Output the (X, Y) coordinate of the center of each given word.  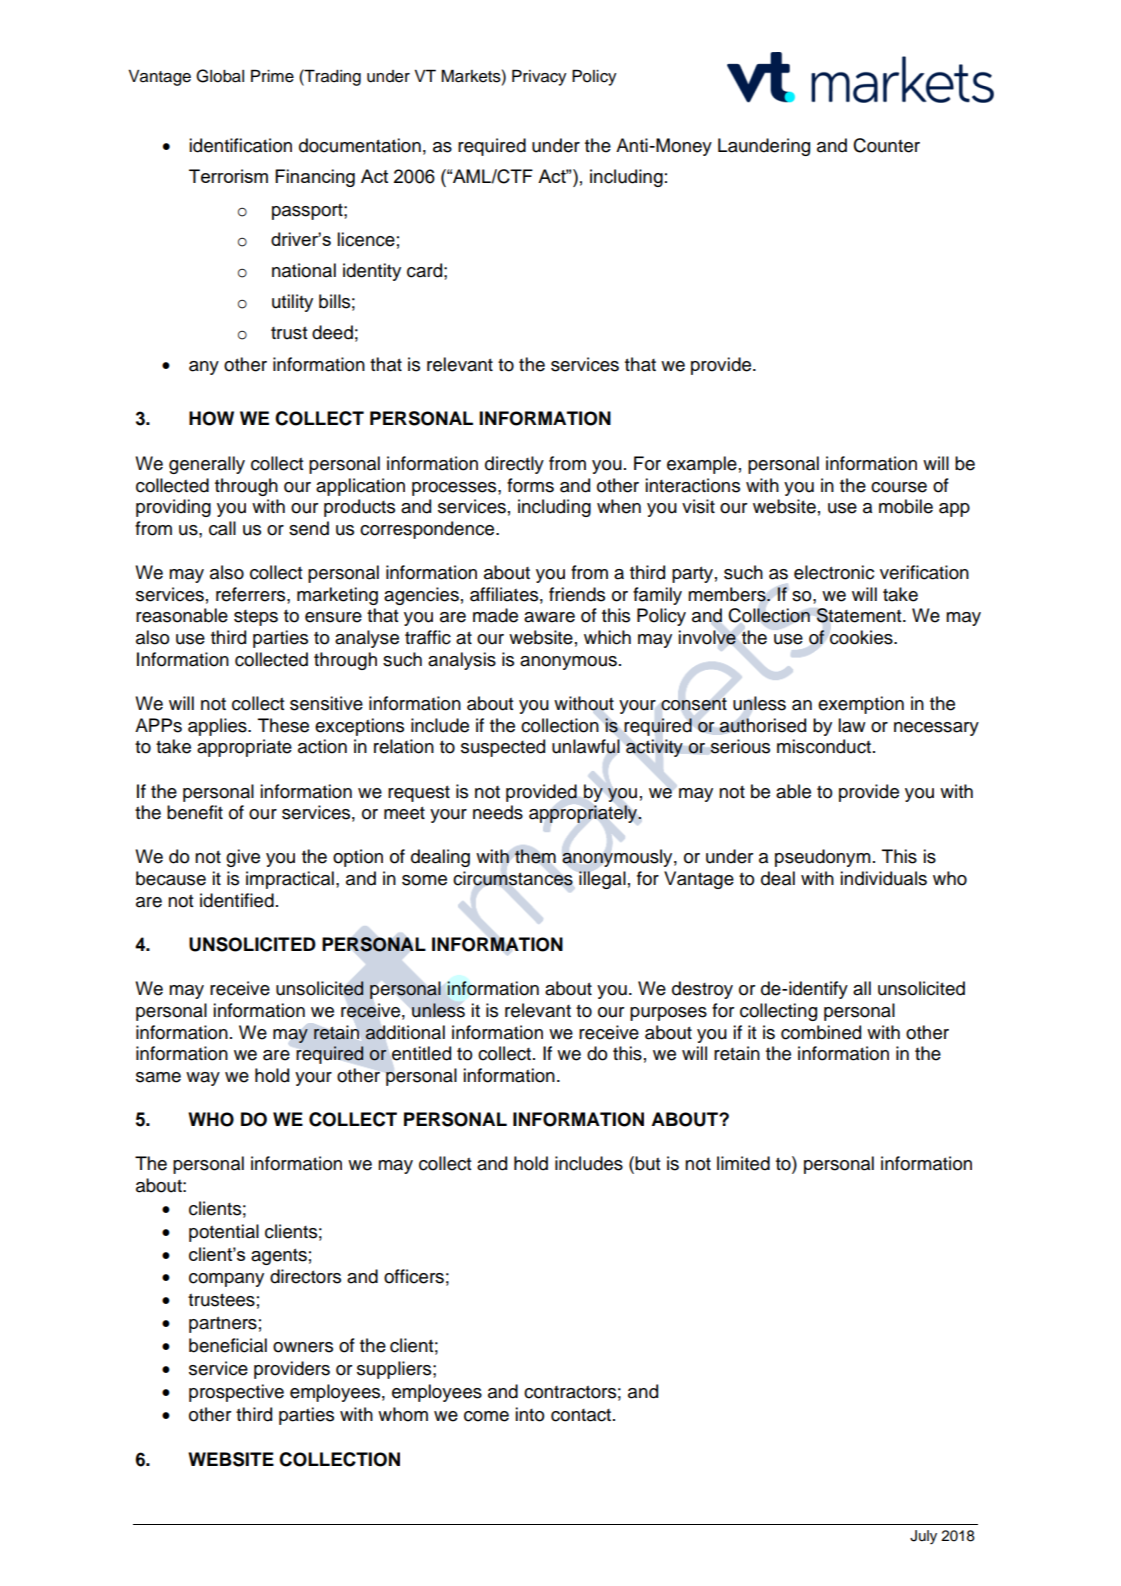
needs (498, 812)
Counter (886, 145)
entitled (421, 1053)
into (529, 1414)
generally (207, 465)
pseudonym (823, 858)
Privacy (539, 77)
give (243, 858)
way (203, 1079)
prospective (236, 1393)
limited (743, 1163)
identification (240, 145)
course (899, 487)
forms (530, 485)
